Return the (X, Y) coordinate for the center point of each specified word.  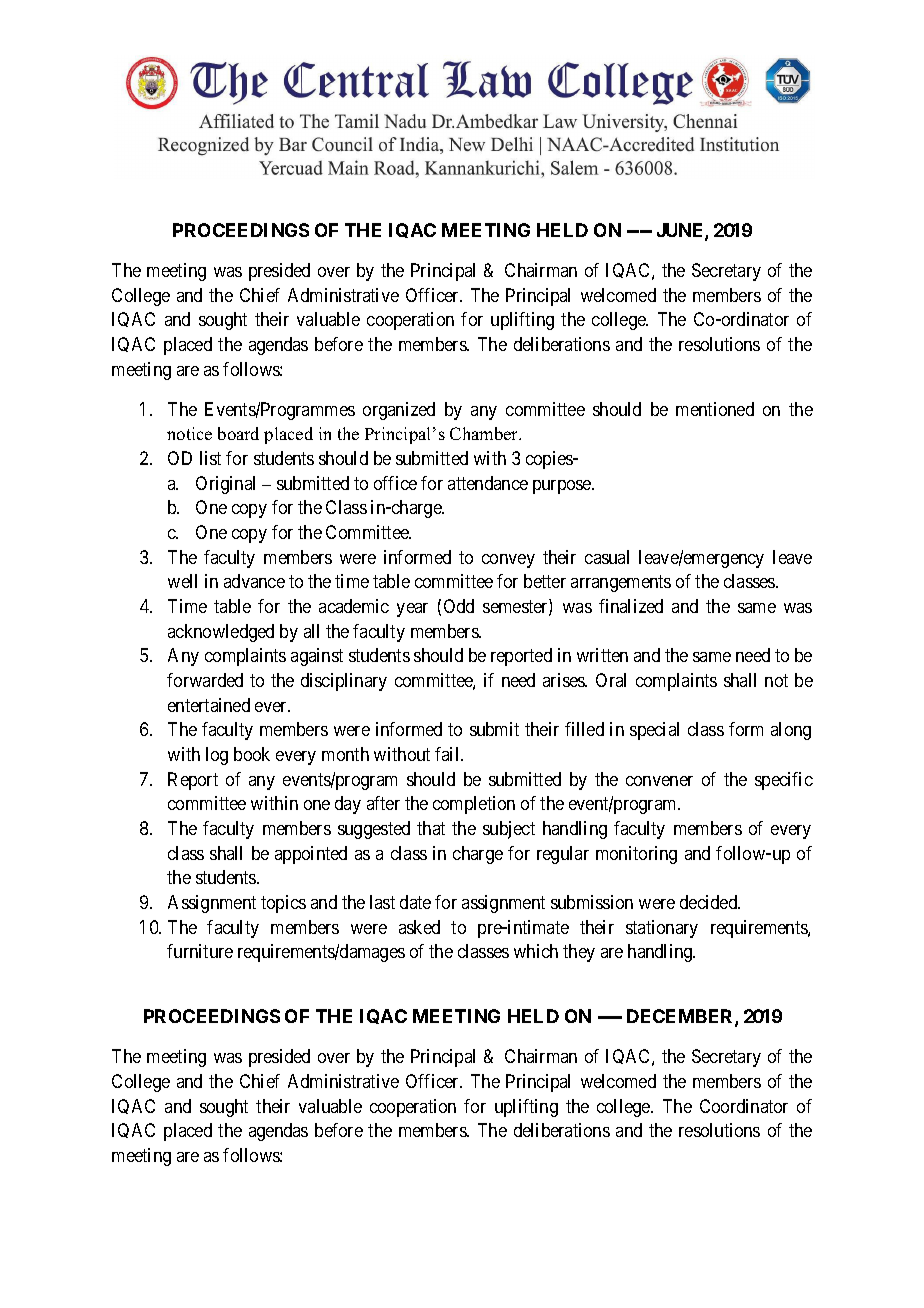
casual (607, 557)
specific (784, 781)
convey (508, 561)
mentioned (715, 409)
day (348, 805)
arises (565, 680)
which (536, 951)
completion (474, 805)
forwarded (205, 680)
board (238, 433)
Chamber (485, 433)
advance (254, 581)
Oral (611, 680)
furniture (200, 951)
